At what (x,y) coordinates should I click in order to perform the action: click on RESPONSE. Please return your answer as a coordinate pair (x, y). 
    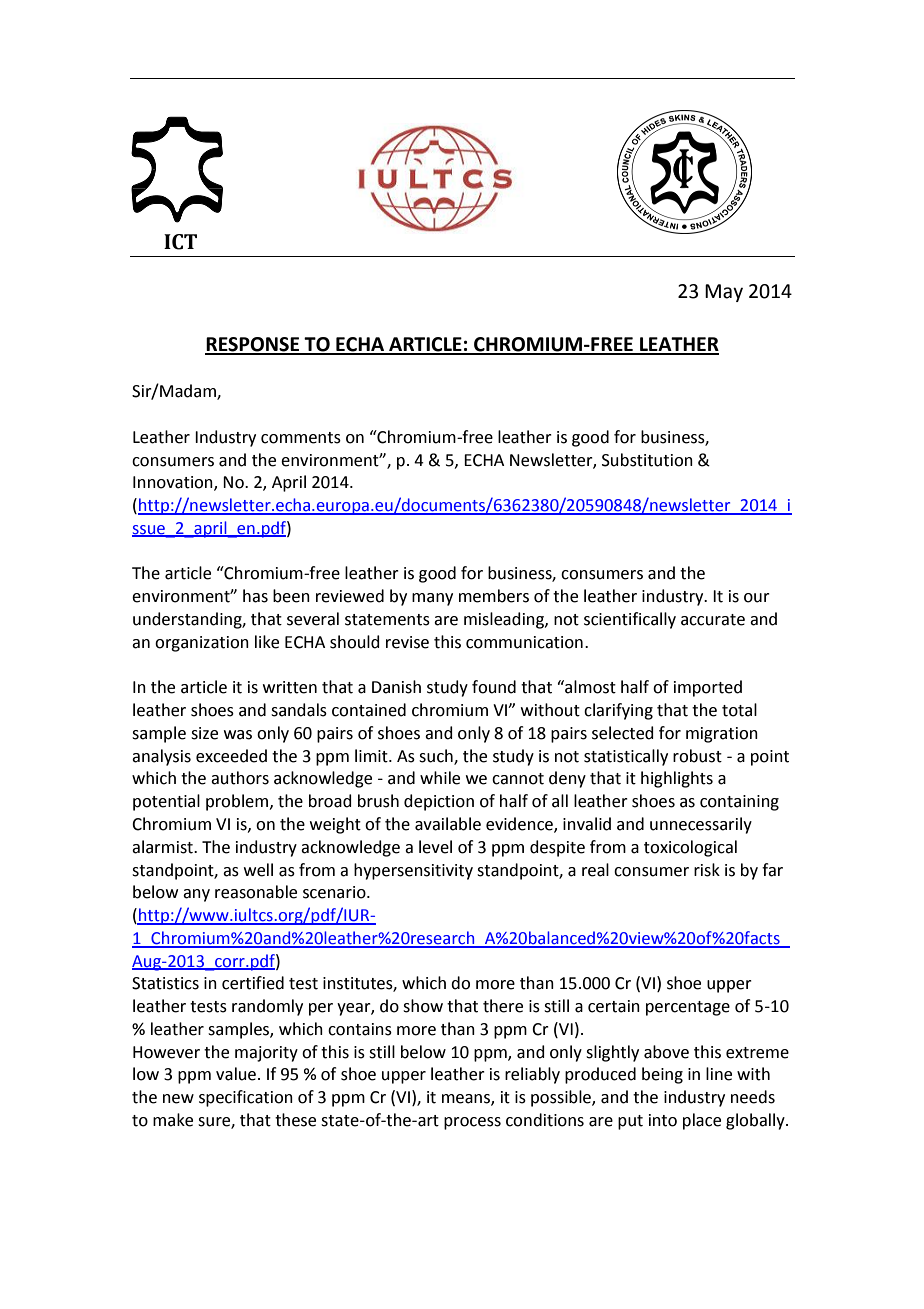
    Looking at the image, I should click on (253, 345).
